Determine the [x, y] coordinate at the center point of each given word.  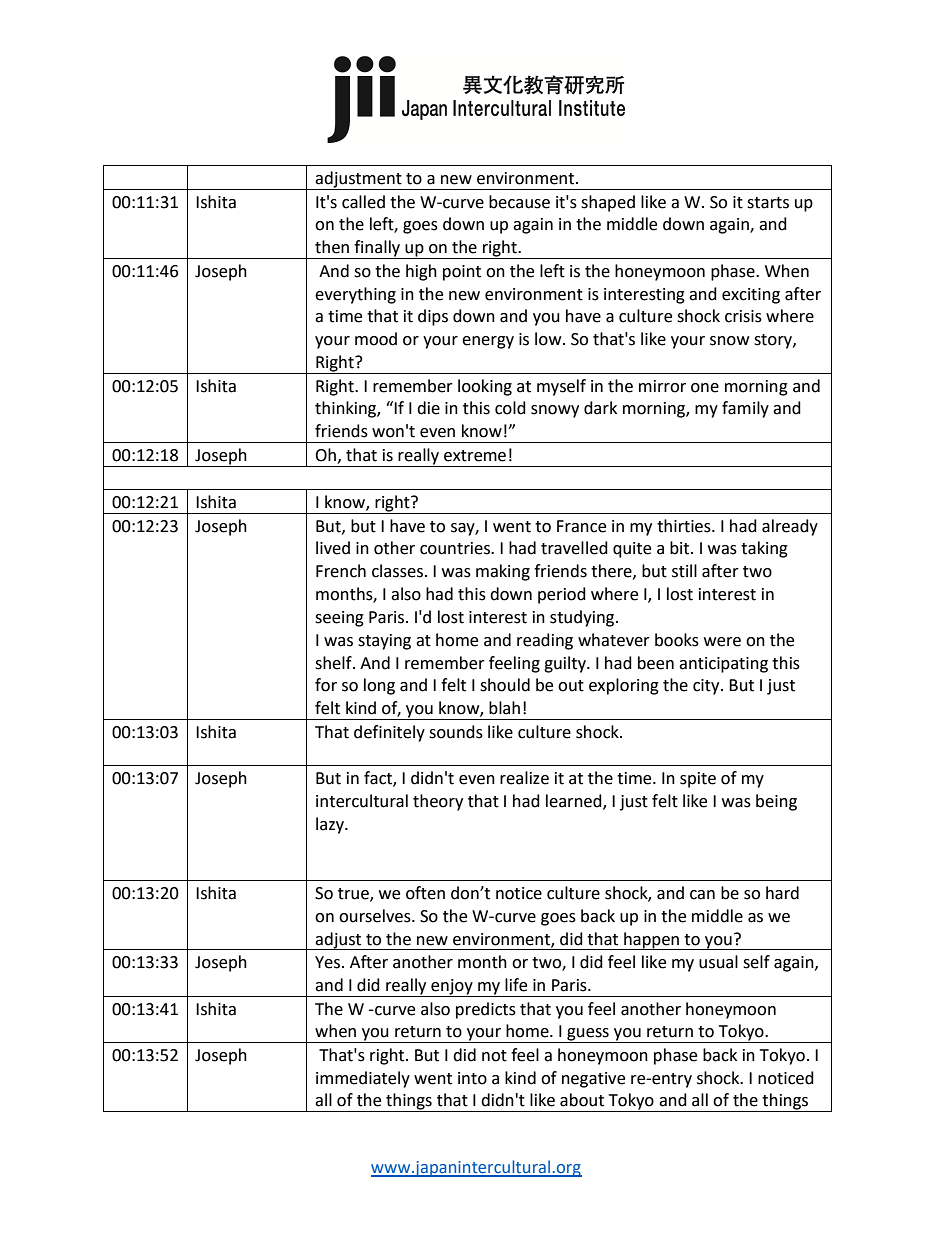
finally [377, 249]
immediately [363, 1079]
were [722, 642]
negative [593, 1080]
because [519, 202]
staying [384, 642]
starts [768, 203]
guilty [566, 664]
